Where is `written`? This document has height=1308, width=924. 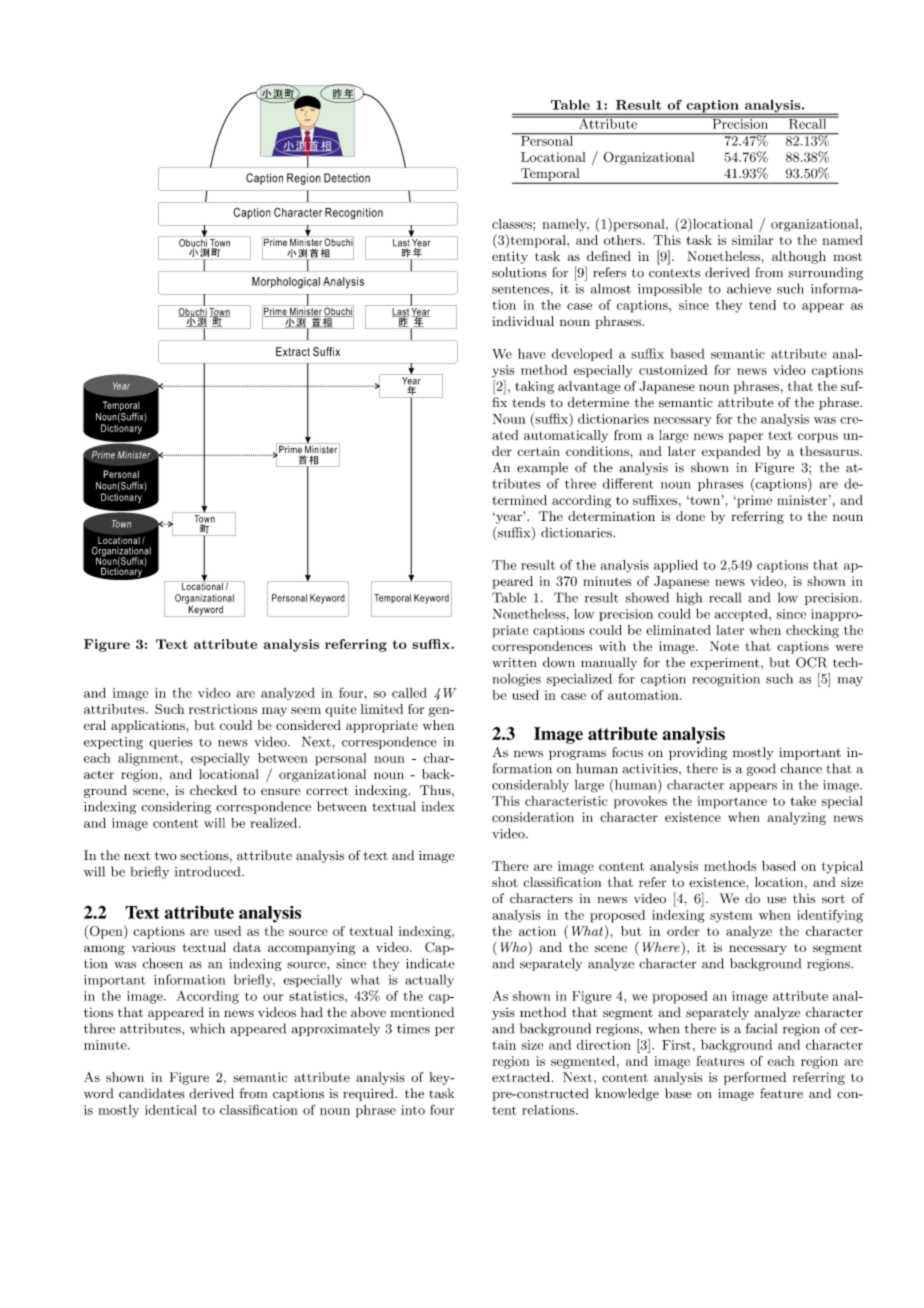
written is located at coordinates (514, 663).
